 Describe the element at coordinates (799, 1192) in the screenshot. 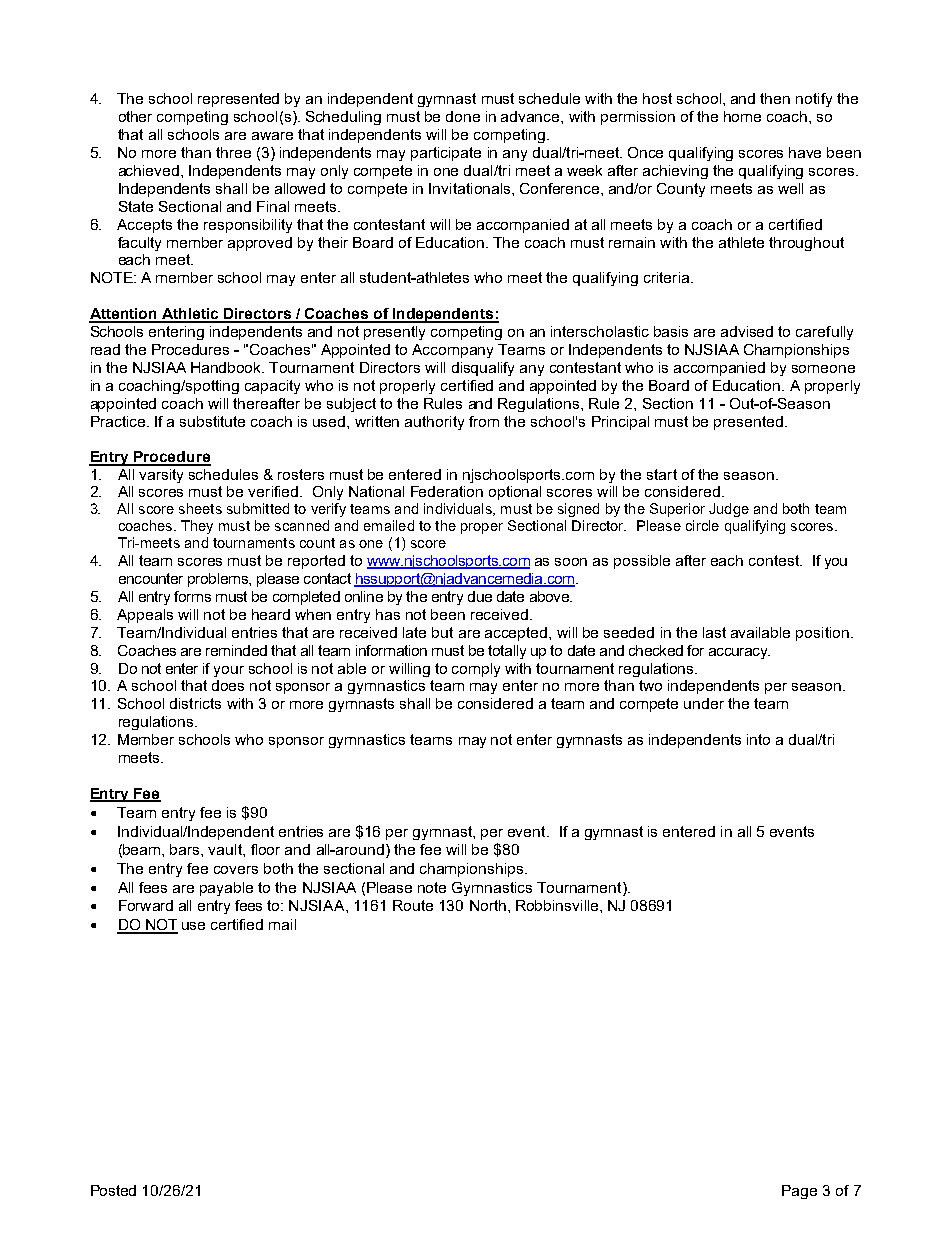

I see `Page` at that location.
